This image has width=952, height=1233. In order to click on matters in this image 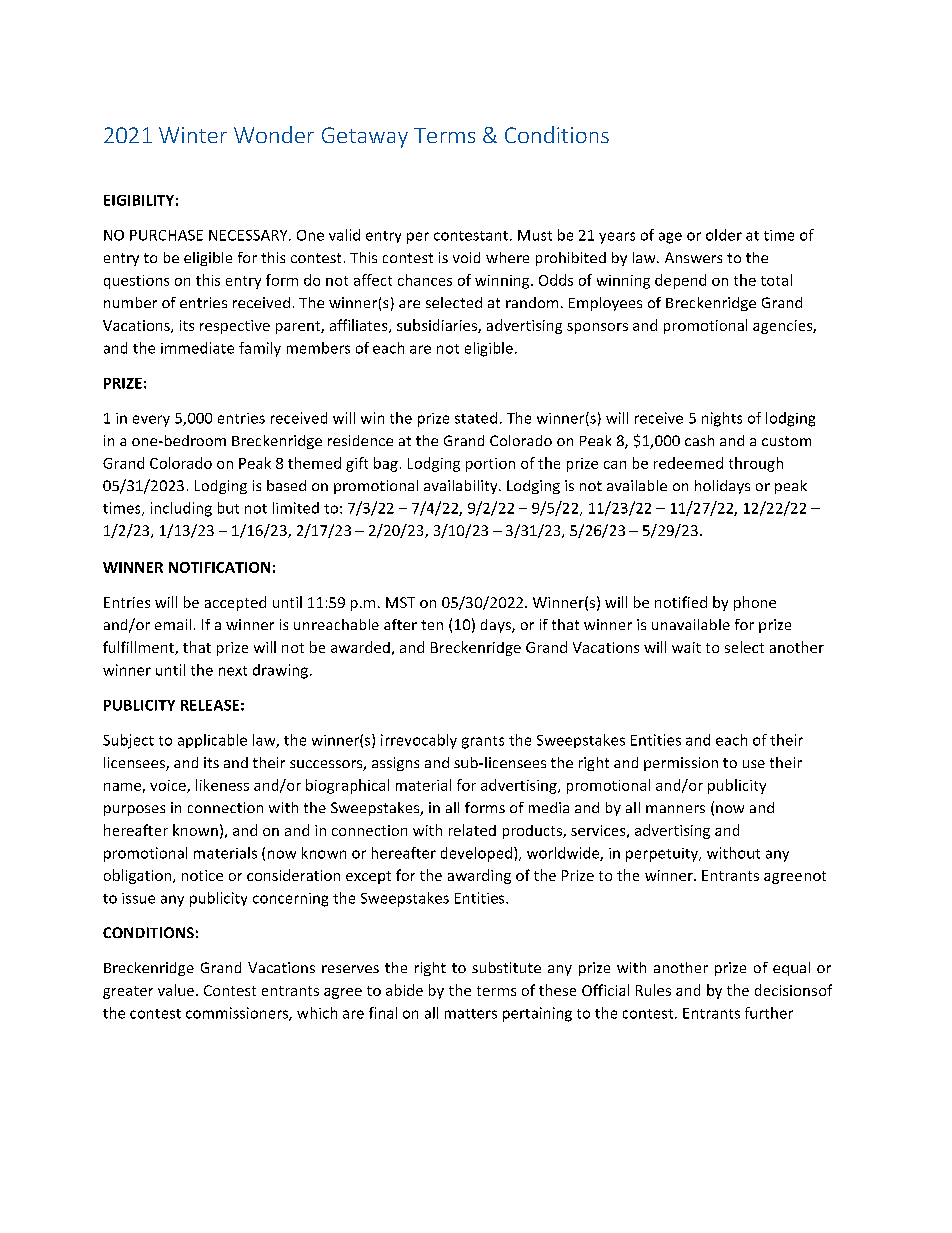, I will do `click(471, 1014)`.
